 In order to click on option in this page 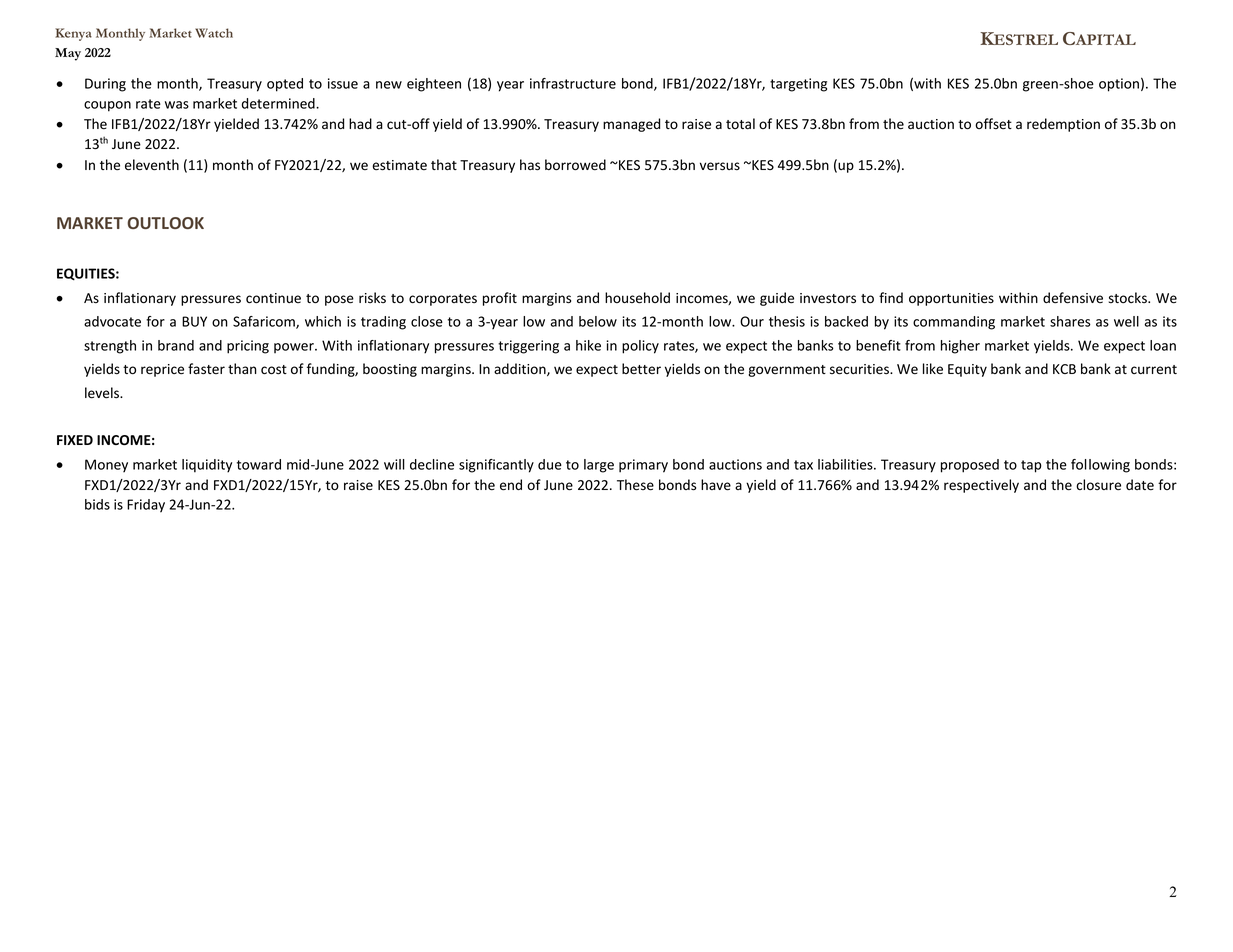, I will do `click(1119, 85)`.
